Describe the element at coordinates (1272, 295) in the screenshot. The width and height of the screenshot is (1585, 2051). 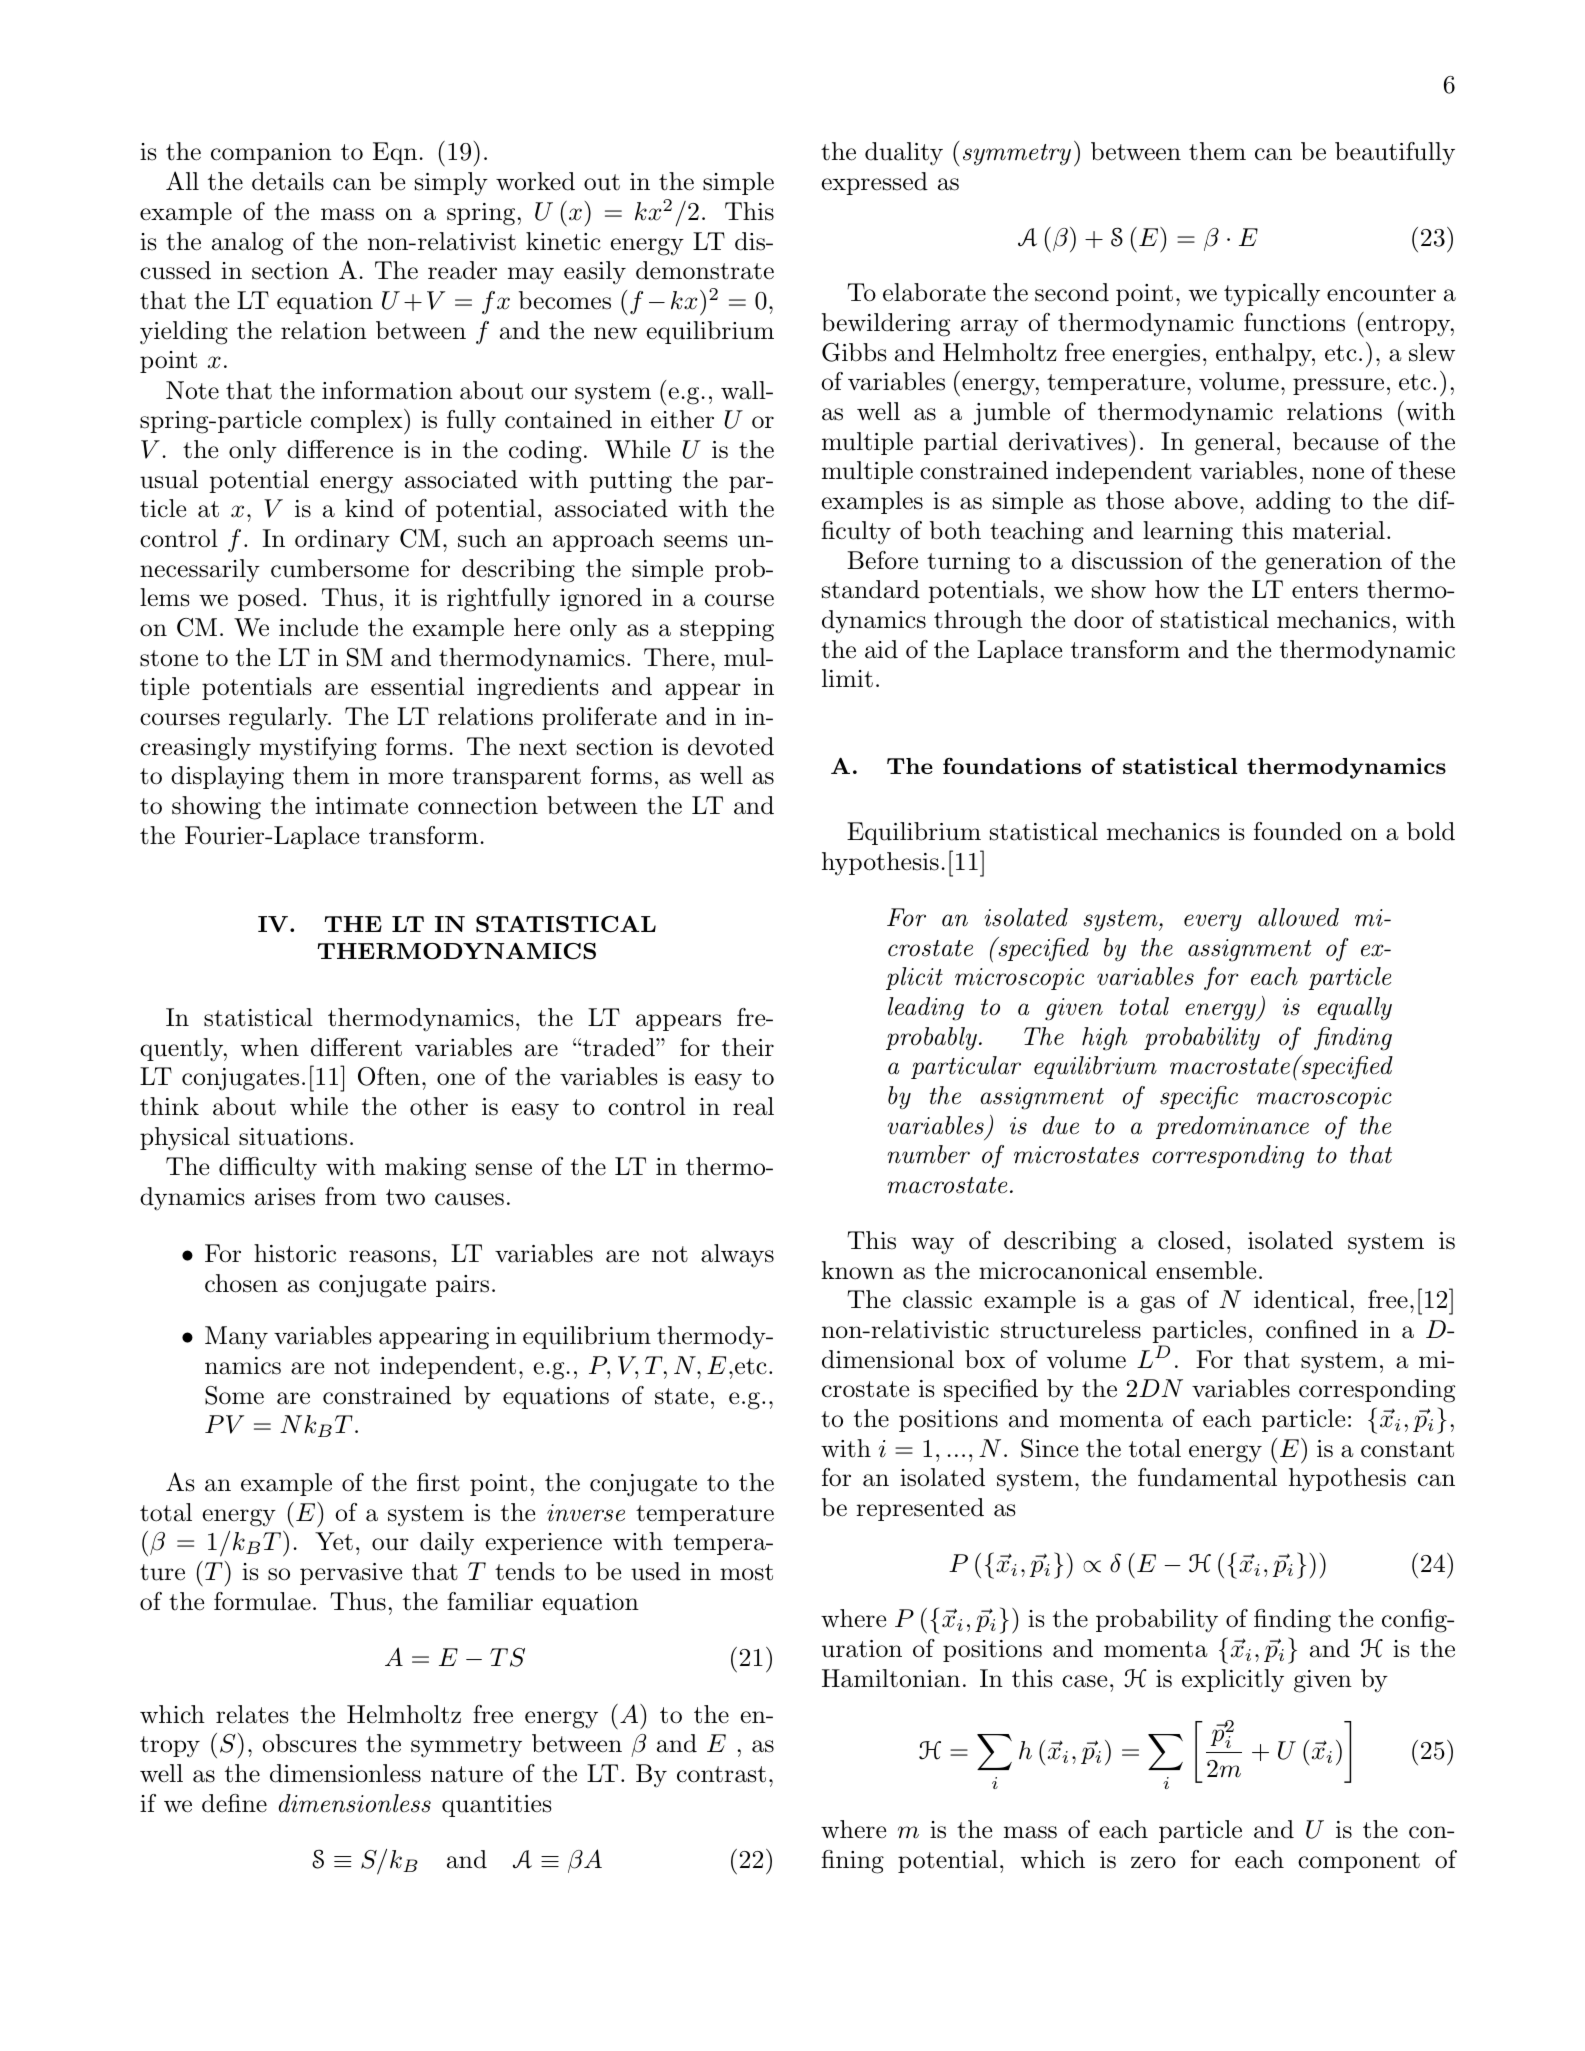
I see `typically` at that location.
